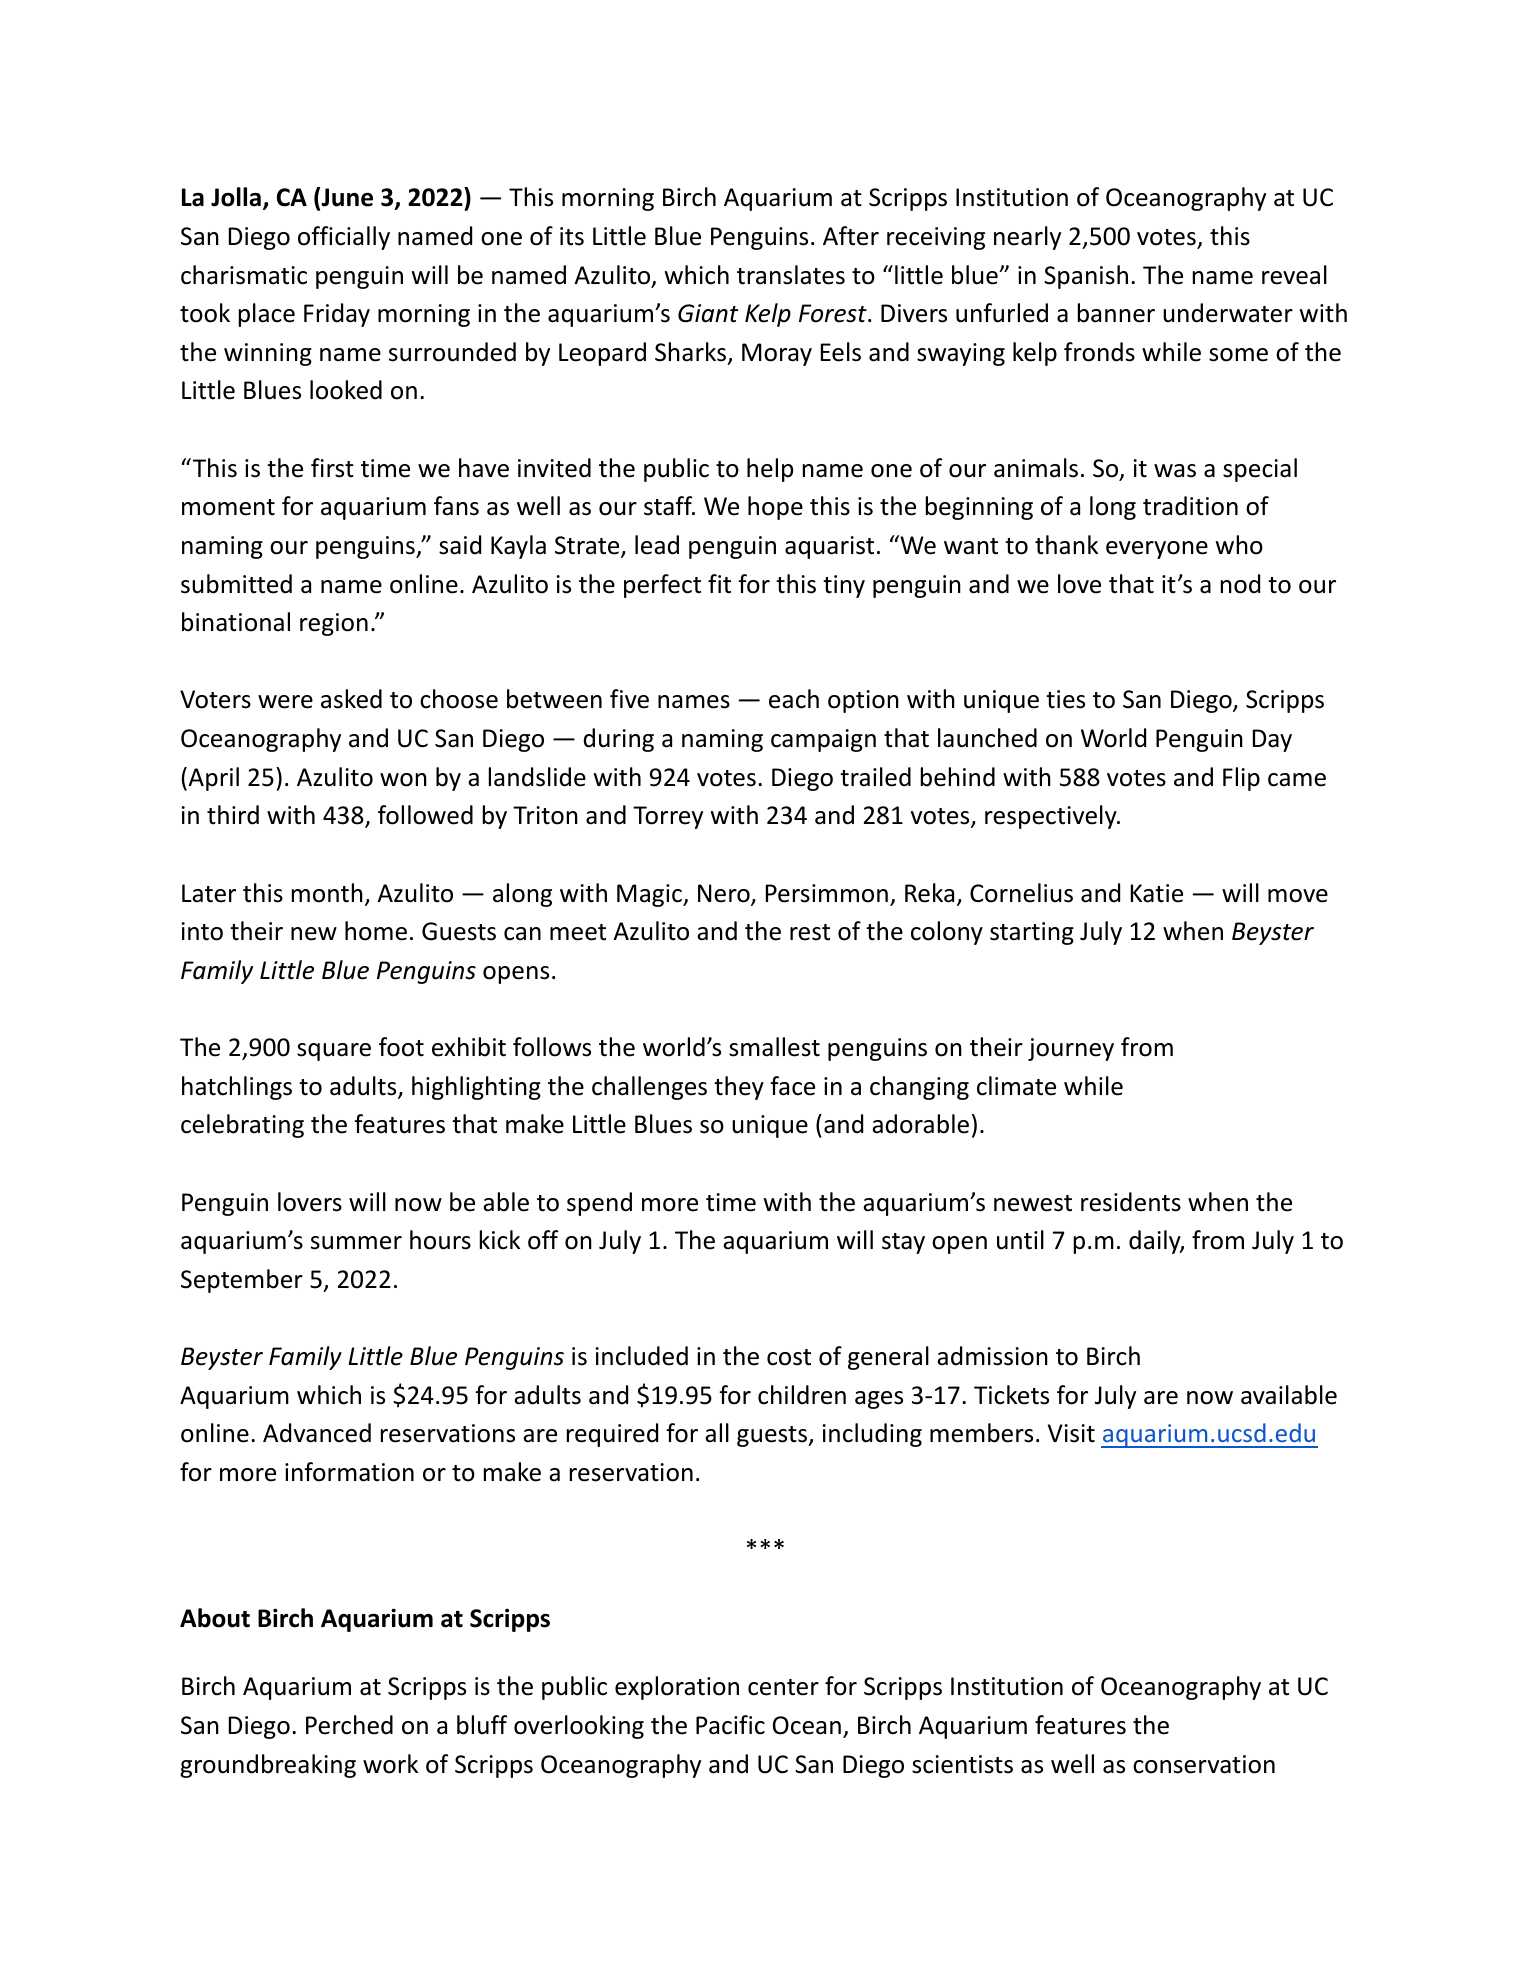 Image resolution: width=1531 pixels, height=1981 pixels. Describe the element at coordinates (344, 238) in the document. I see `officially` at that location.
